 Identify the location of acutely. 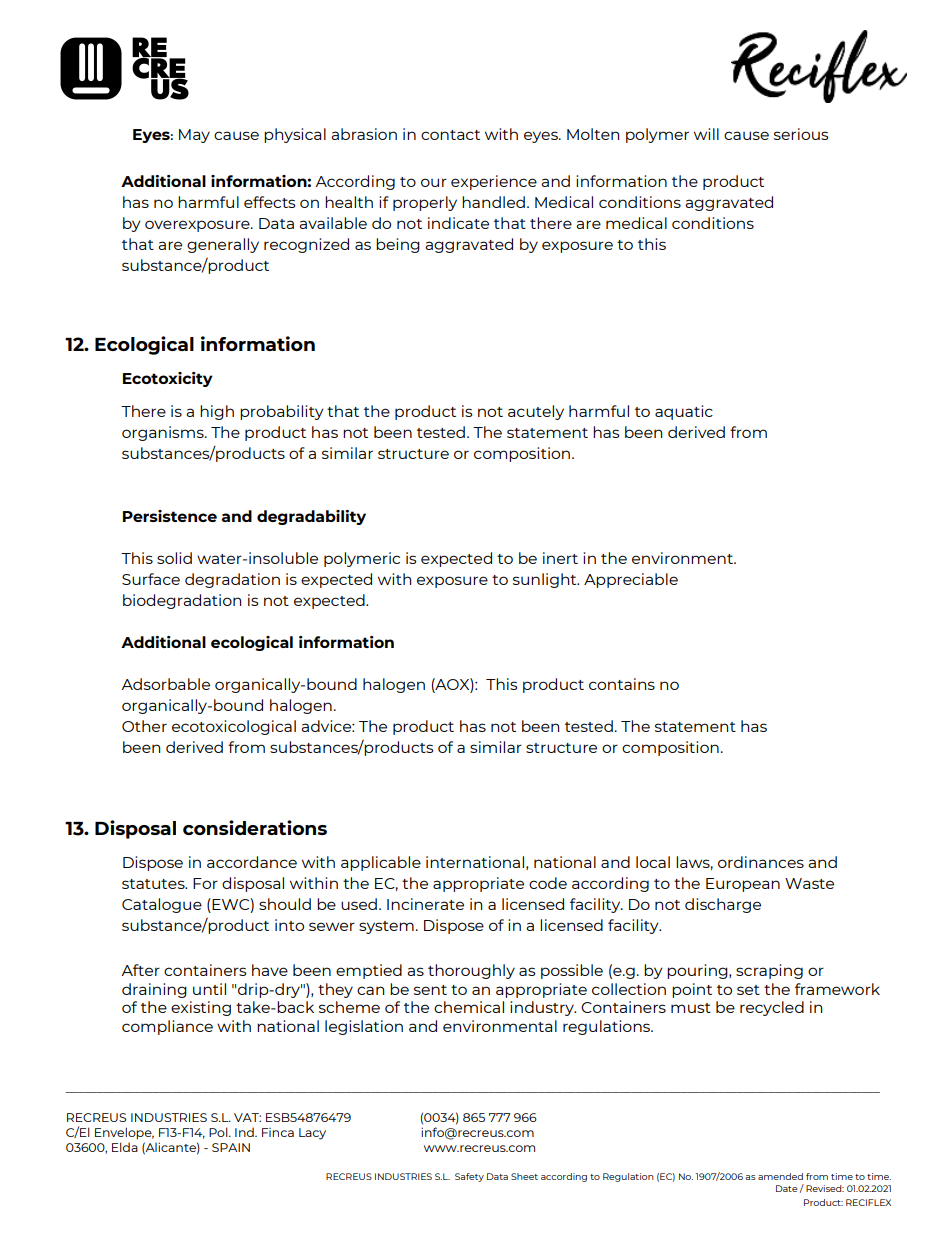
(536, 412).
